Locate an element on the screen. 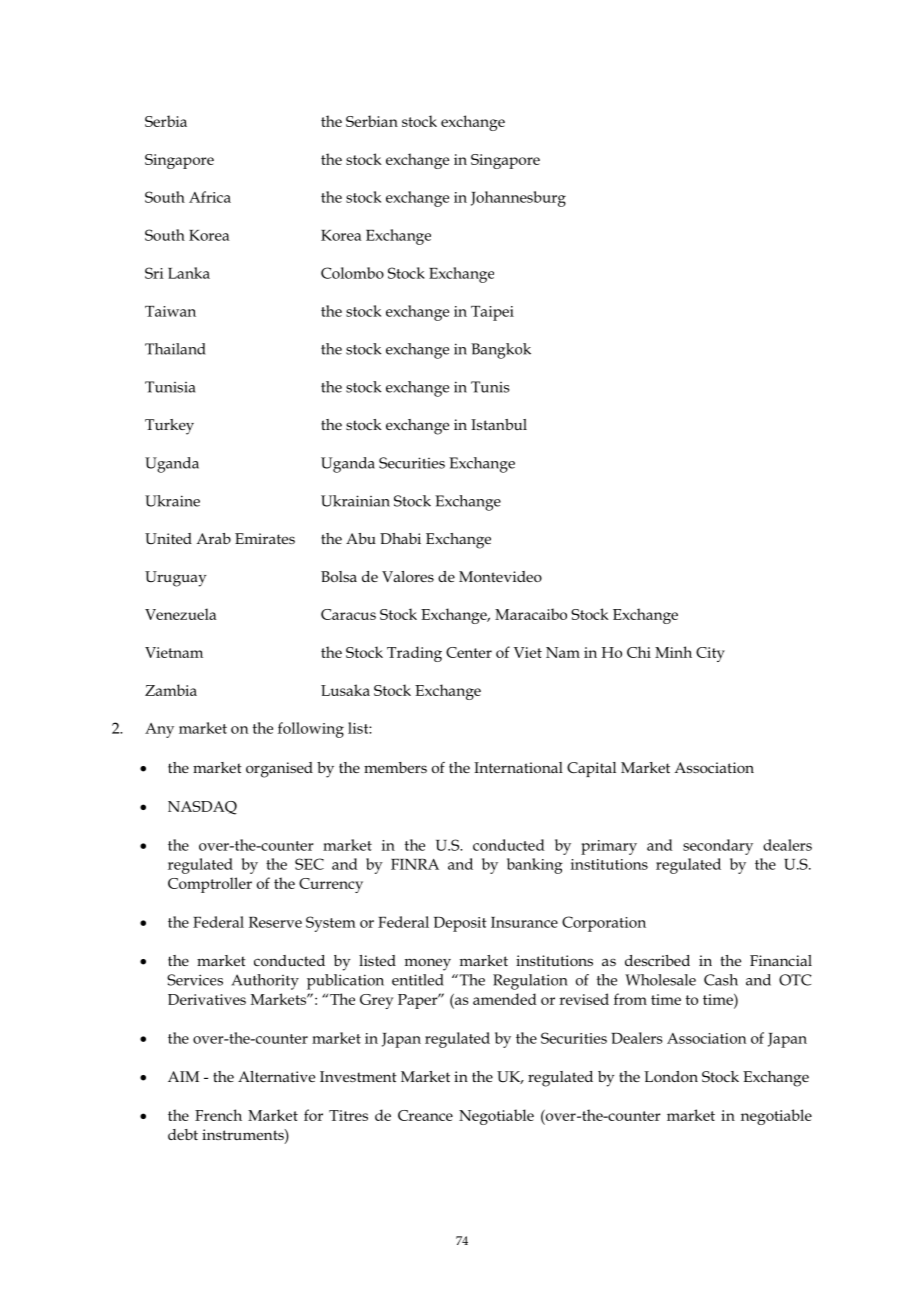  International is located at coordinates (518, 767).
